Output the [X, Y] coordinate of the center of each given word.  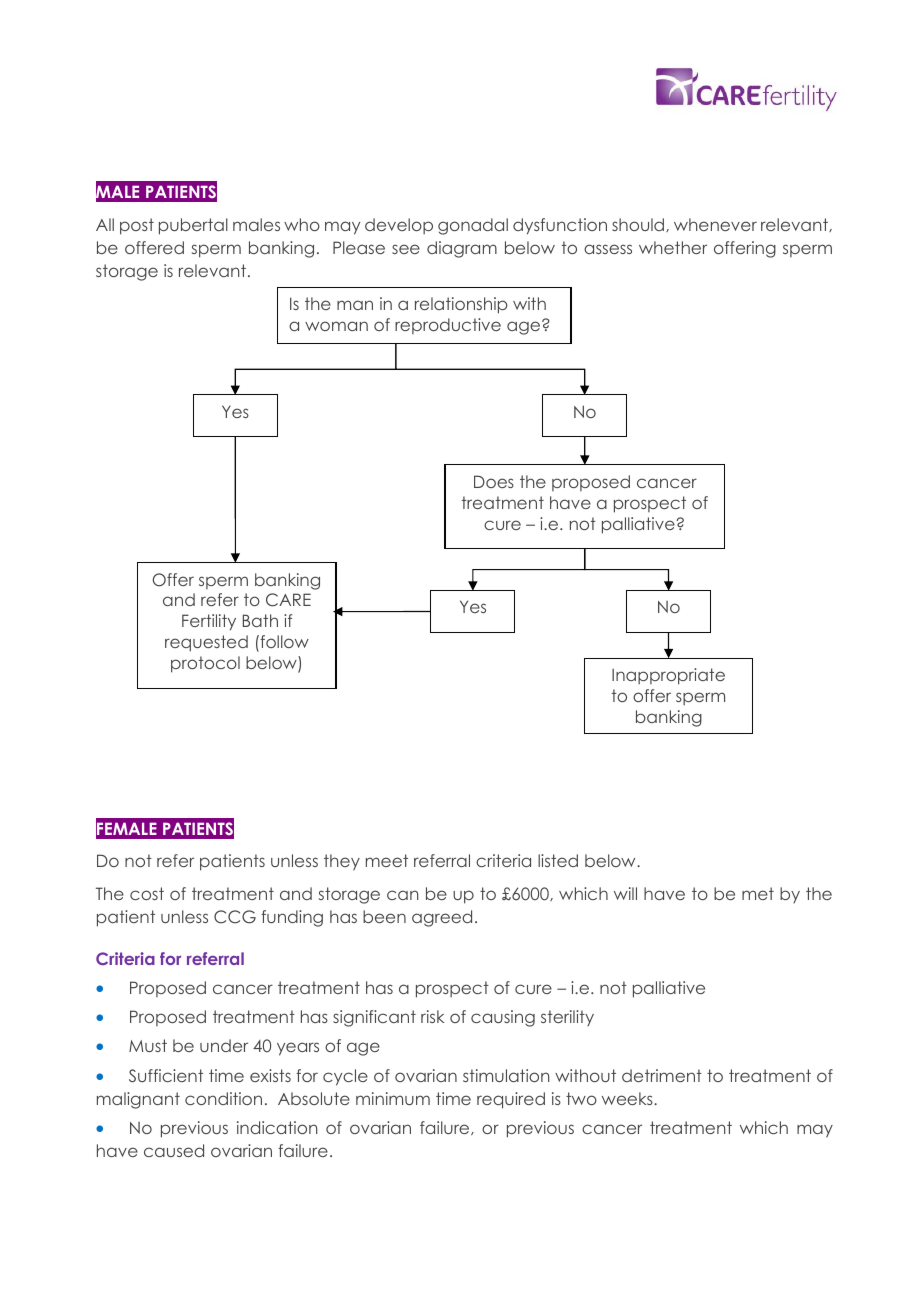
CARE [288, 600]
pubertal [193, 226]
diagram [462, 249]
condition [223, 1098]
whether [673, 247]
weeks [628, 1098]
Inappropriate [668, 676]
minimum [393, 1098]
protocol [205, 664]
